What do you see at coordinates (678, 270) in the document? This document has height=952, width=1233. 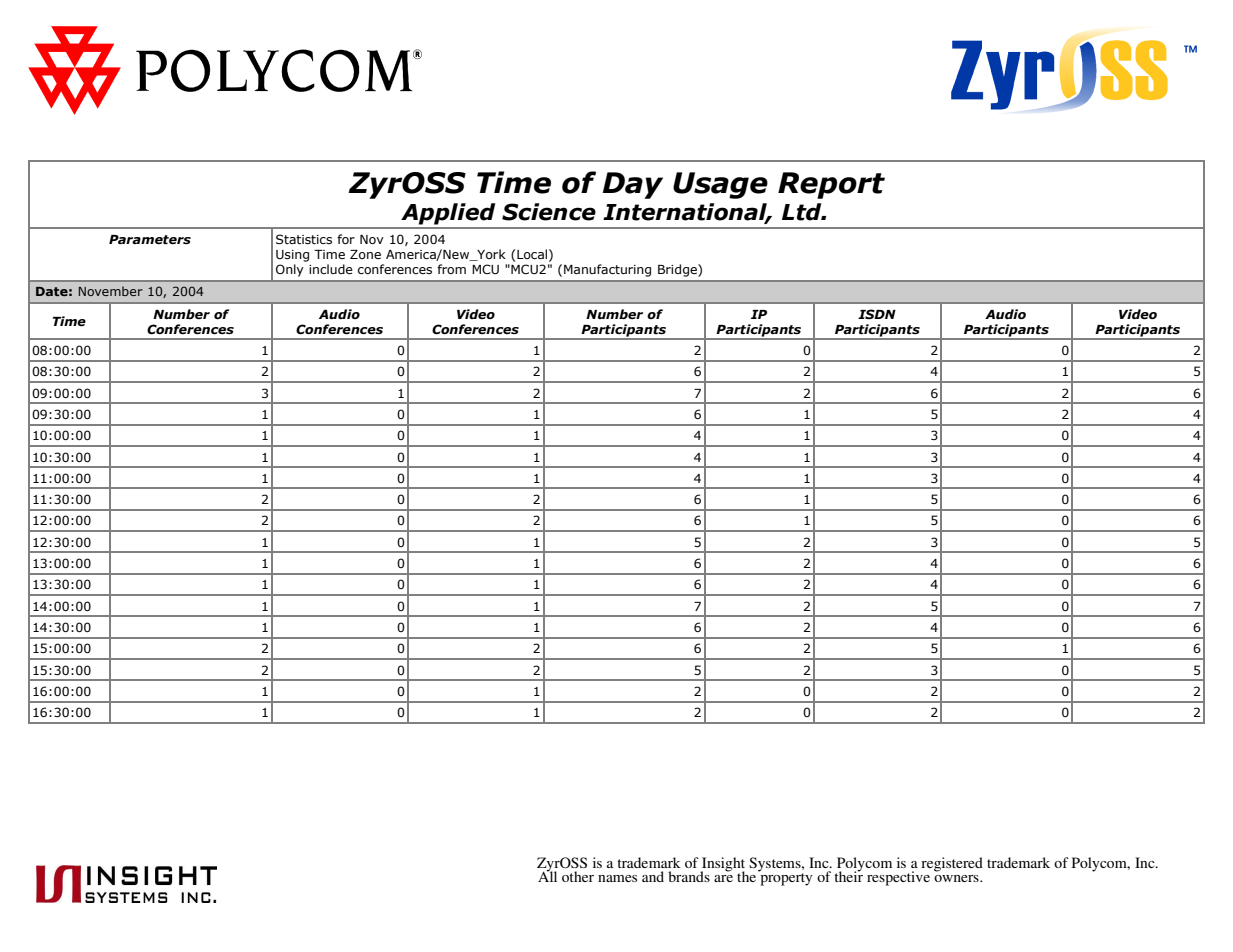 I see `Bridge` at bounding box center [678, 270].
